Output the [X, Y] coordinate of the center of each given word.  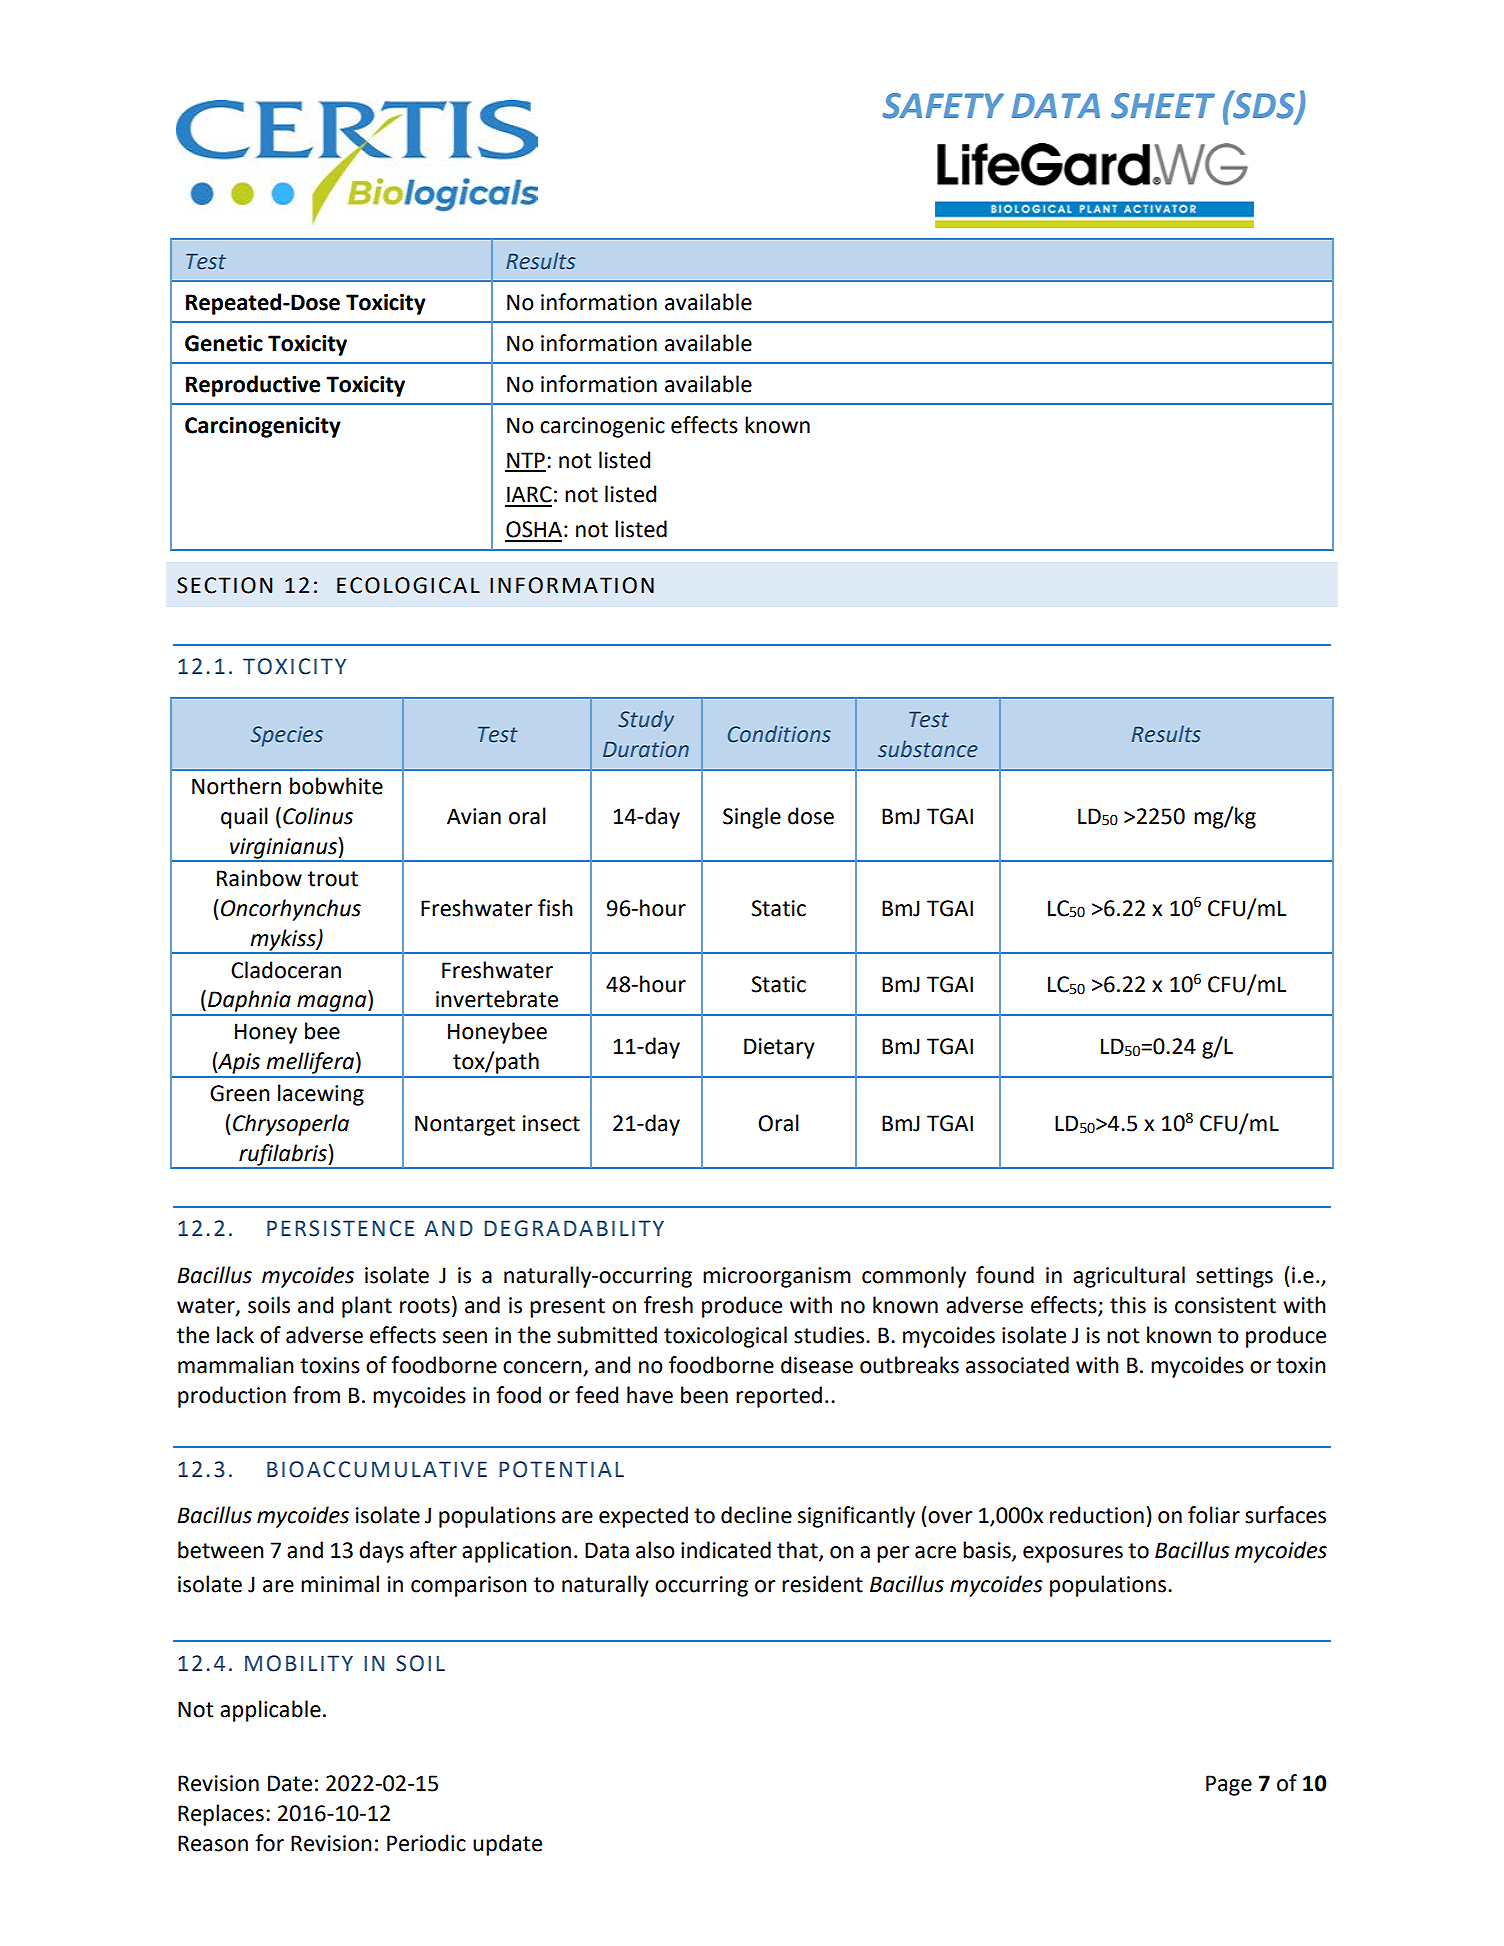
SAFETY [943, 106]
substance [928, 749]
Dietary [779, 1048]
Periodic [426, 1843]
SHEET [1163, 106]
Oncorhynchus [291, 910]
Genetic [224, 343]
